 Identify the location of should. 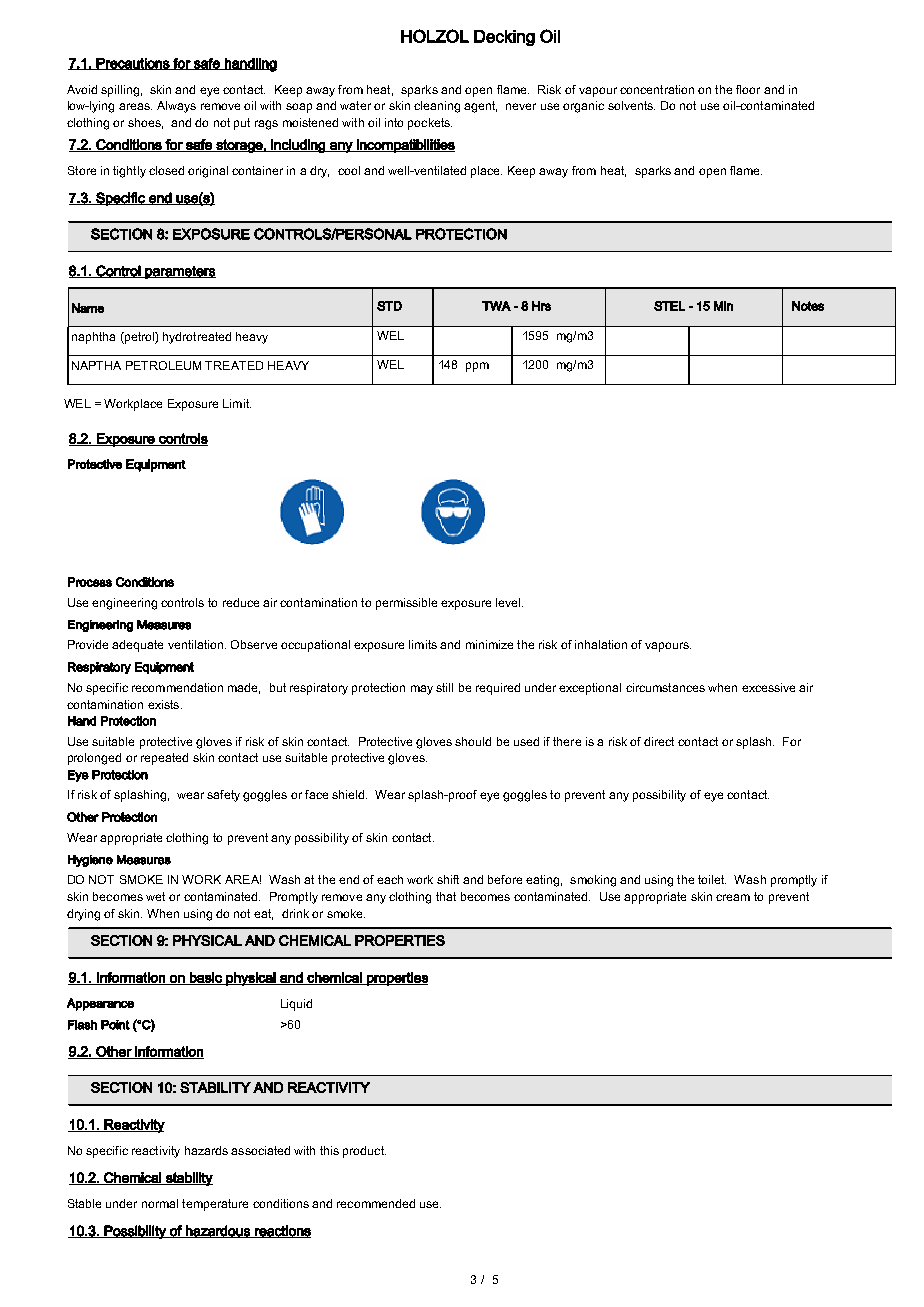
(473, 741).
